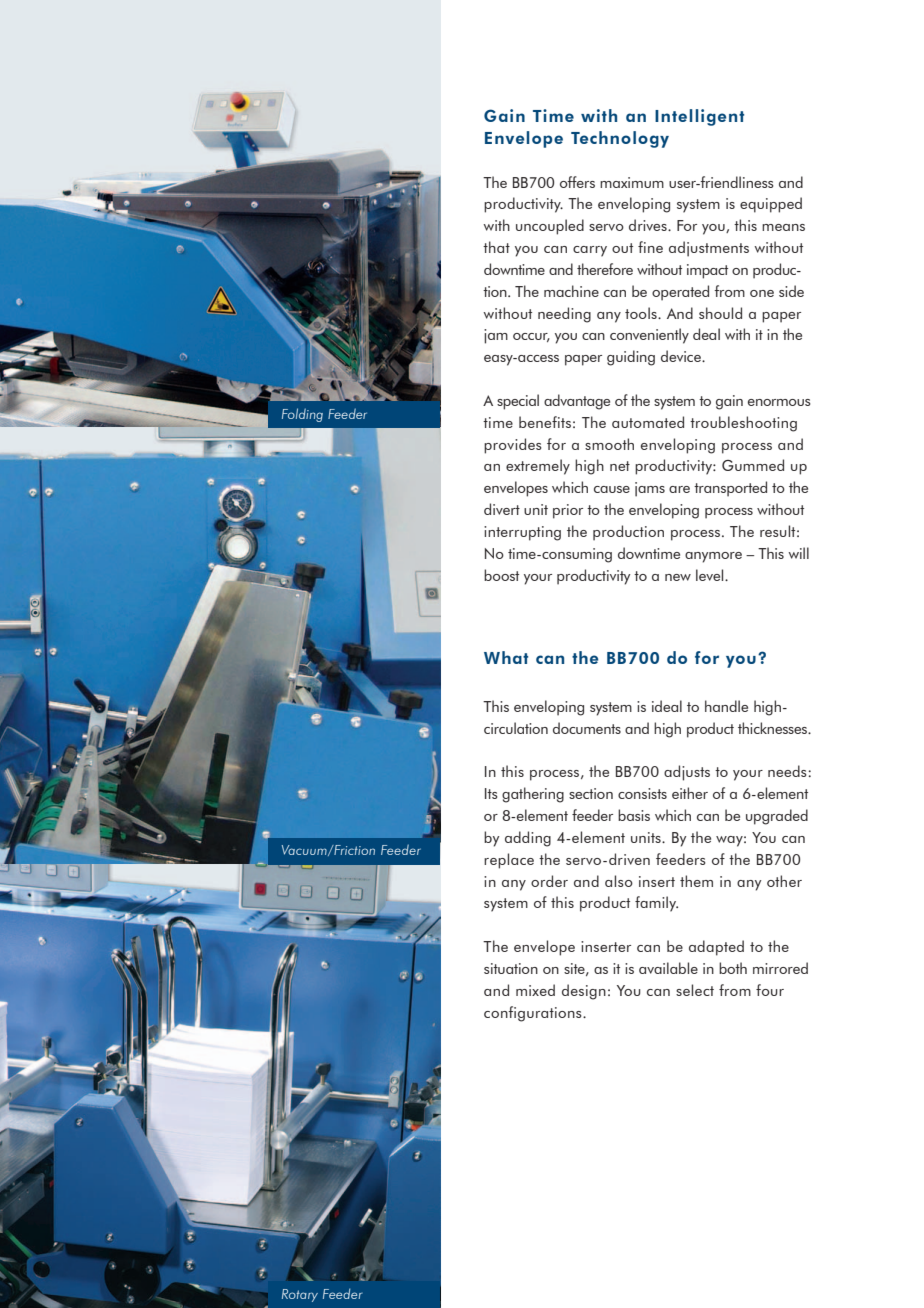 The width and height of the screenshot is (924, 1308). What do you see at coordinates (300, 1295) in the screenshot?
I see `Rotary` at bounding box center [300, 1295].
